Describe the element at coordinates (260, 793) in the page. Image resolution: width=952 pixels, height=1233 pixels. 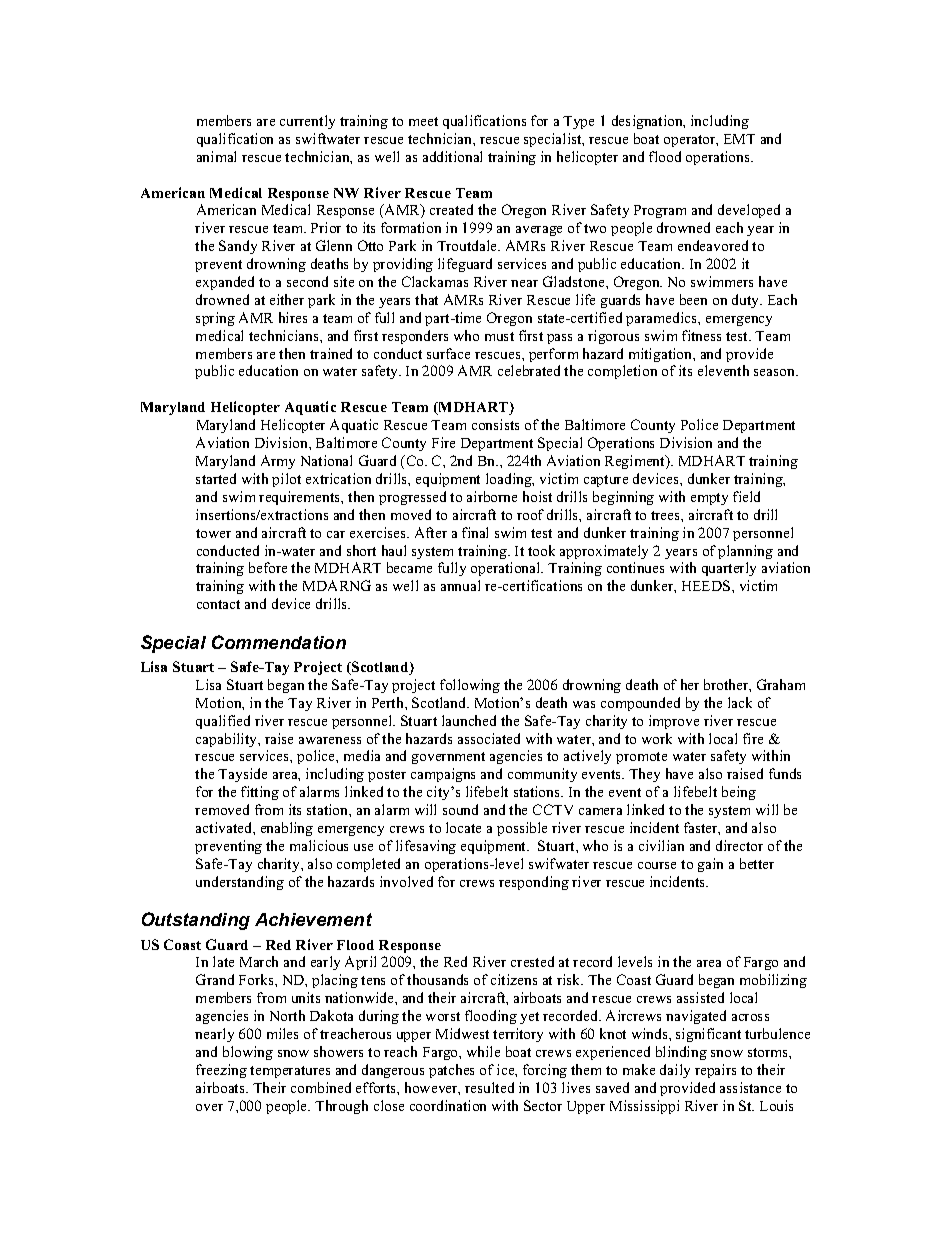
I see `fitting` at that location.
